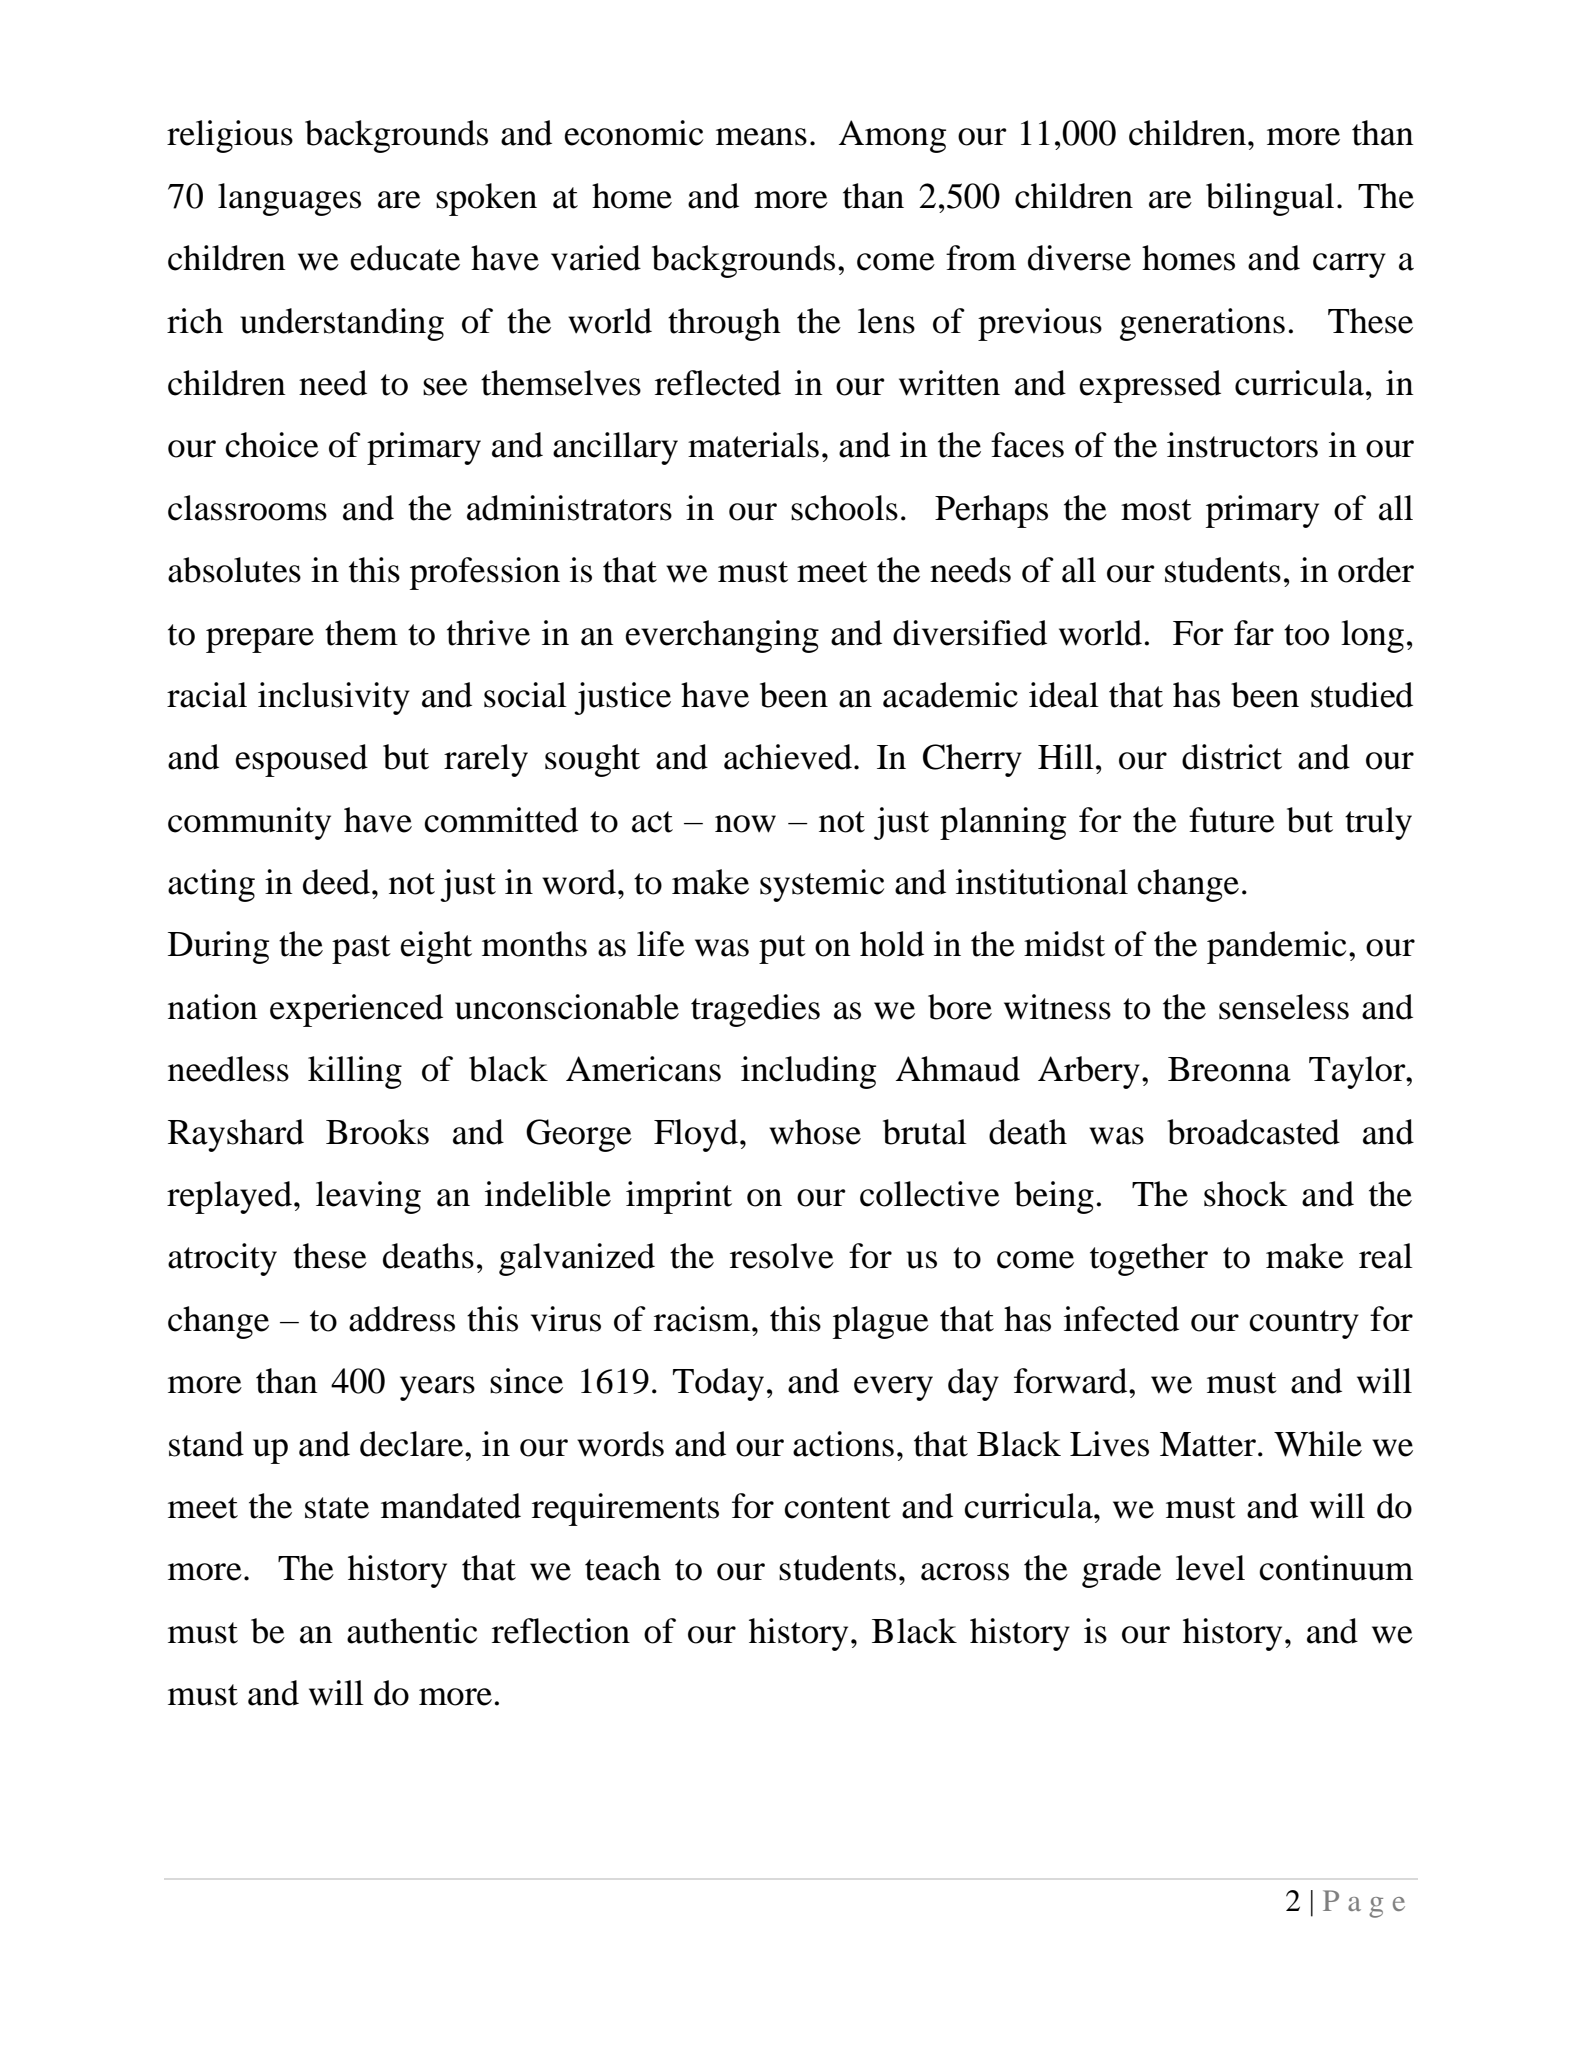 Image resolution: width=1581 pixels, height=2046 pixels. I want to click on far, so click(1254, 633).
